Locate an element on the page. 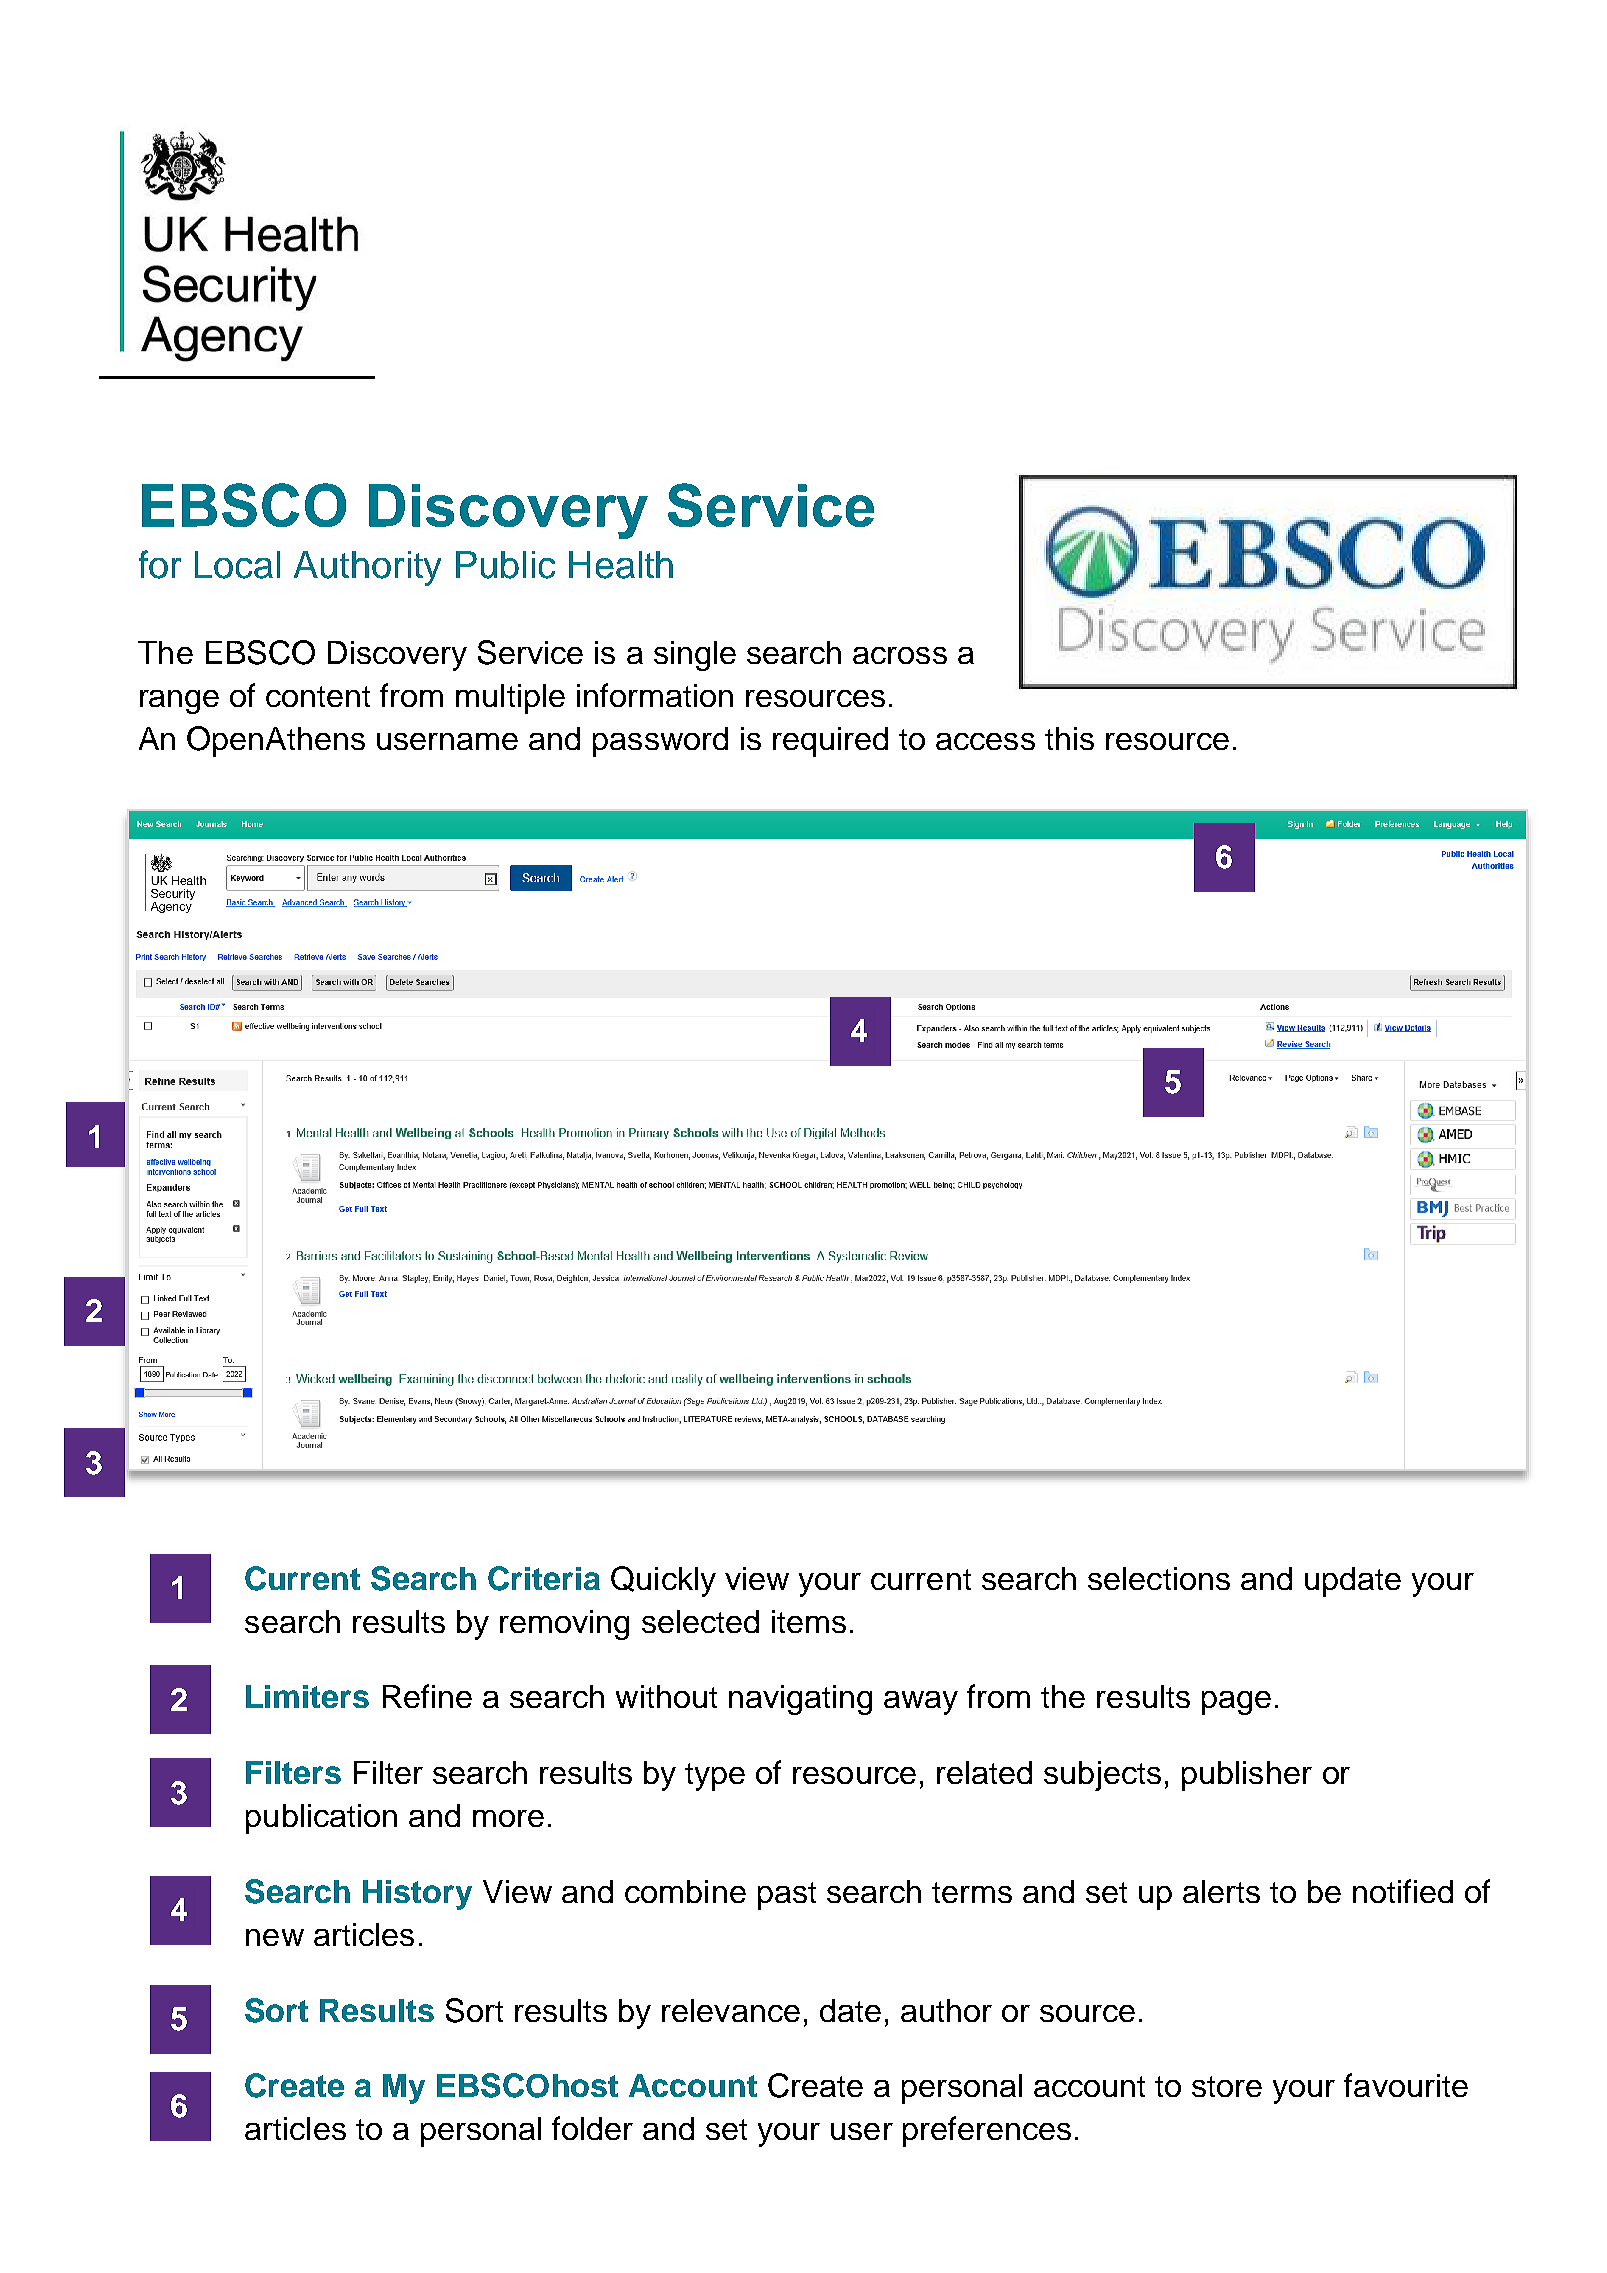 This image has width=1607, height=2273. single is located at coordinates (695, 656).
